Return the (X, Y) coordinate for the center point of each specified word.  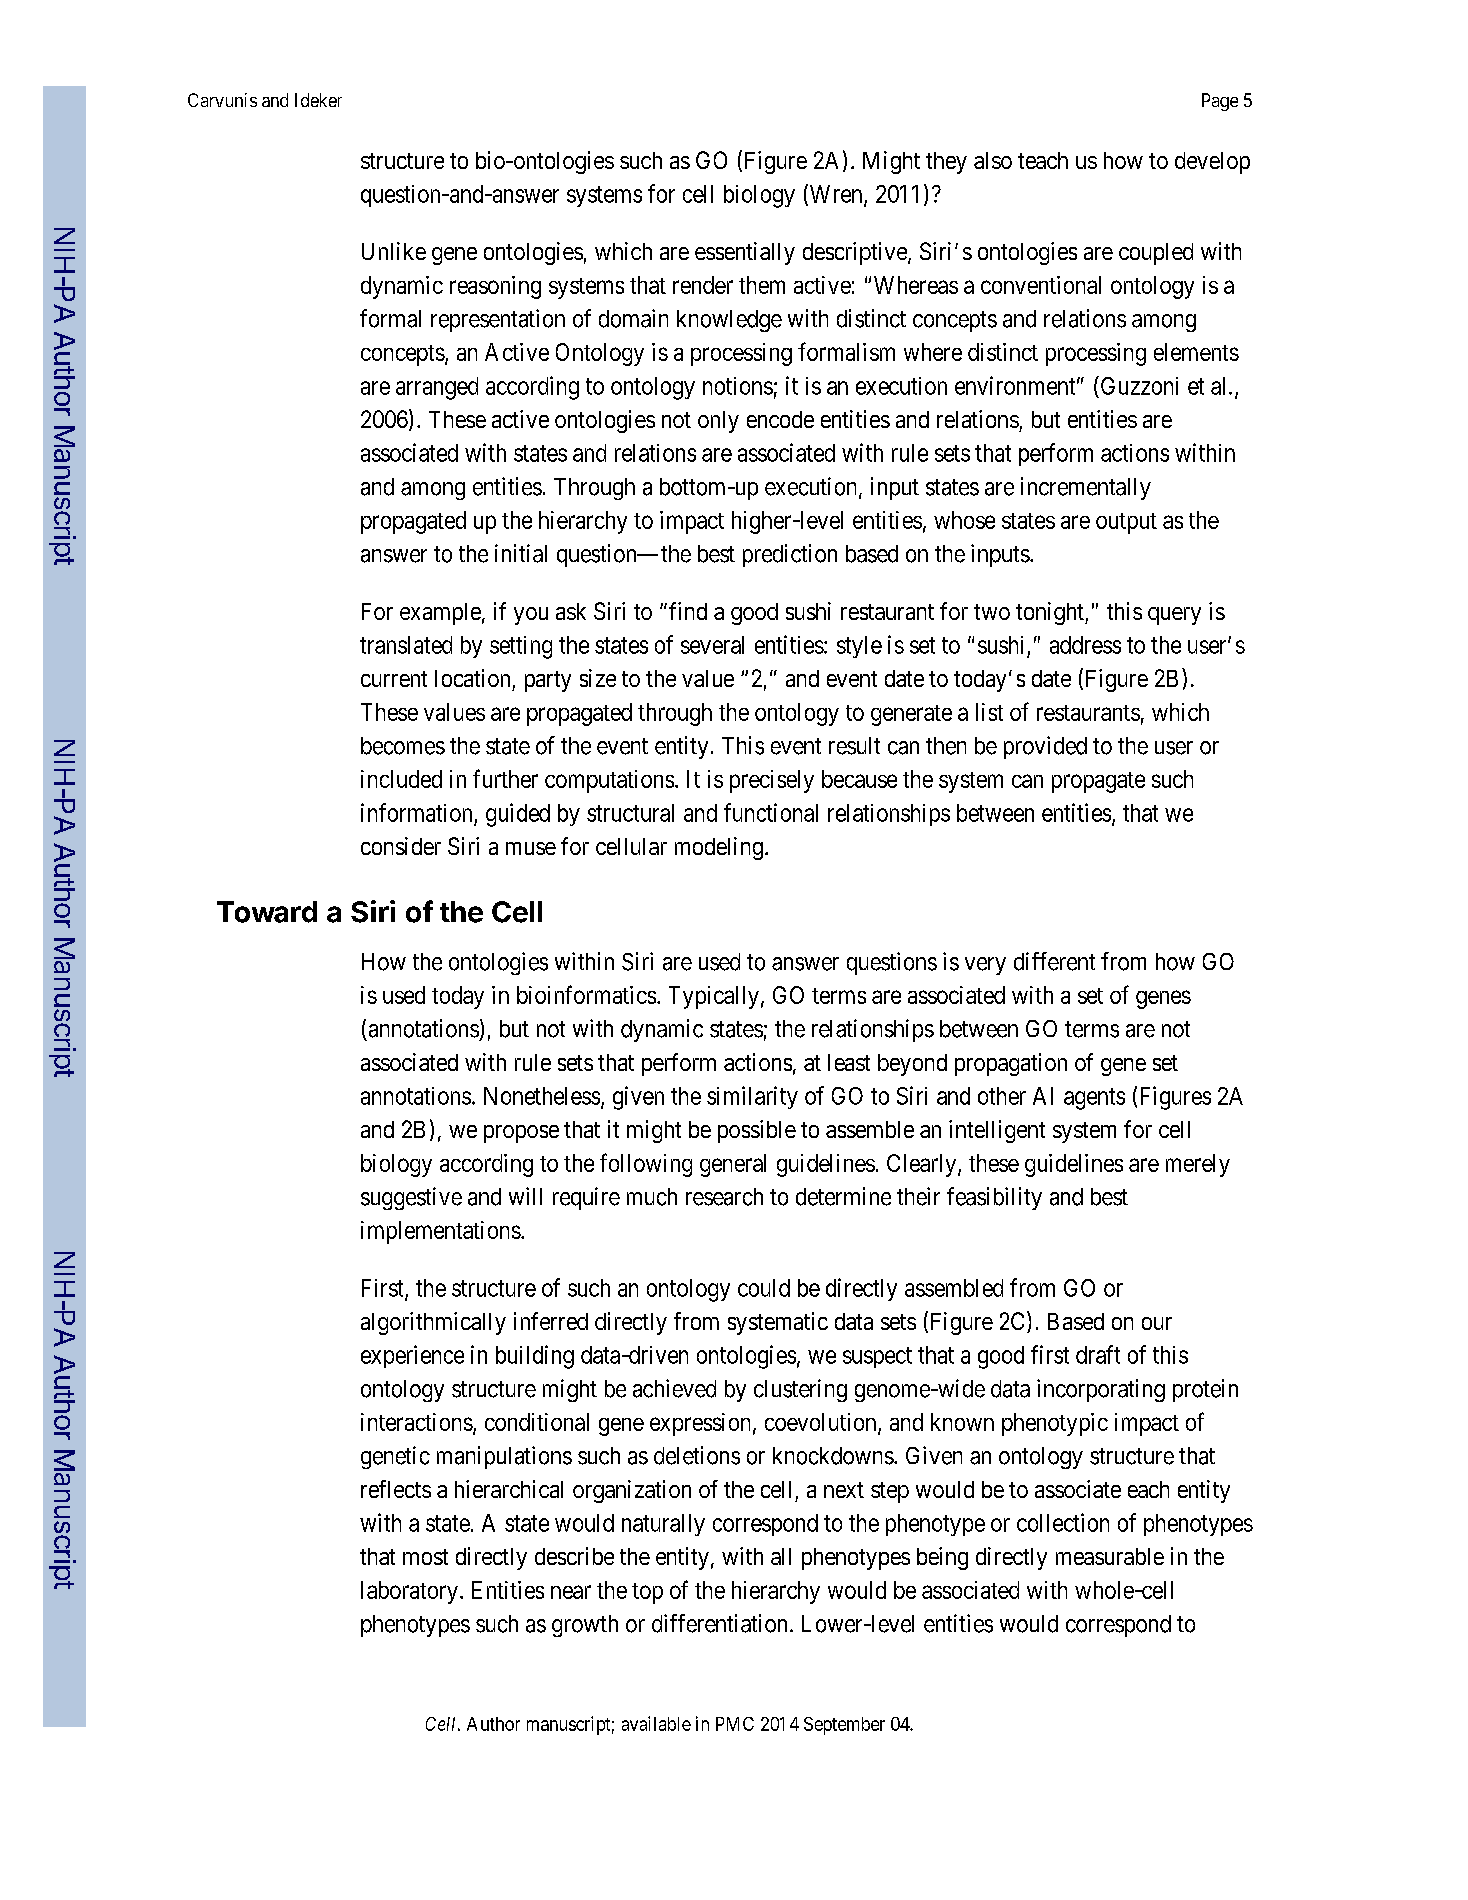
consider (401, 846)
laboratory (409, 1592)
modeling (719, 848)
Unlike (394, 251)
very (985, 966)
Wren (836, 194)
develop (1212, 163)
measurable (1110, 1556)
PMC (735, 1724)
